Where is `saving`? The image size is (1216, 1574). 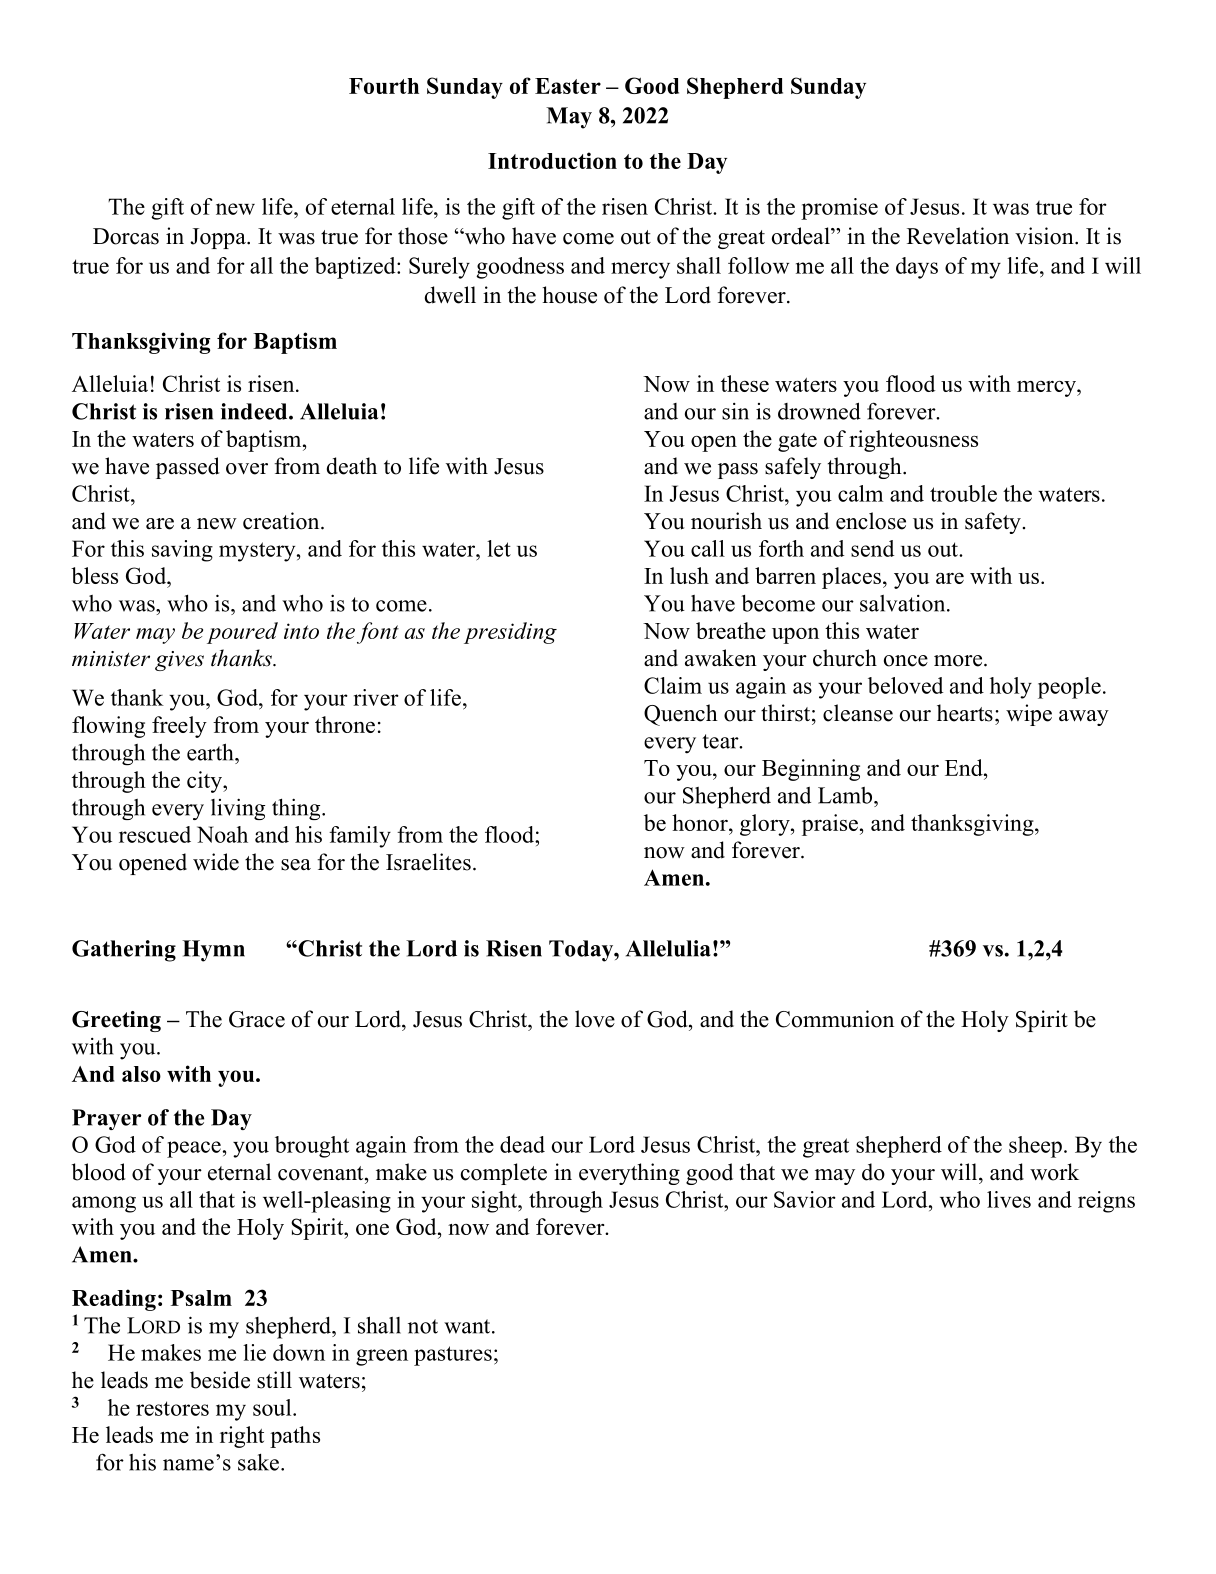
saving is located at coordinates (182, 551).
